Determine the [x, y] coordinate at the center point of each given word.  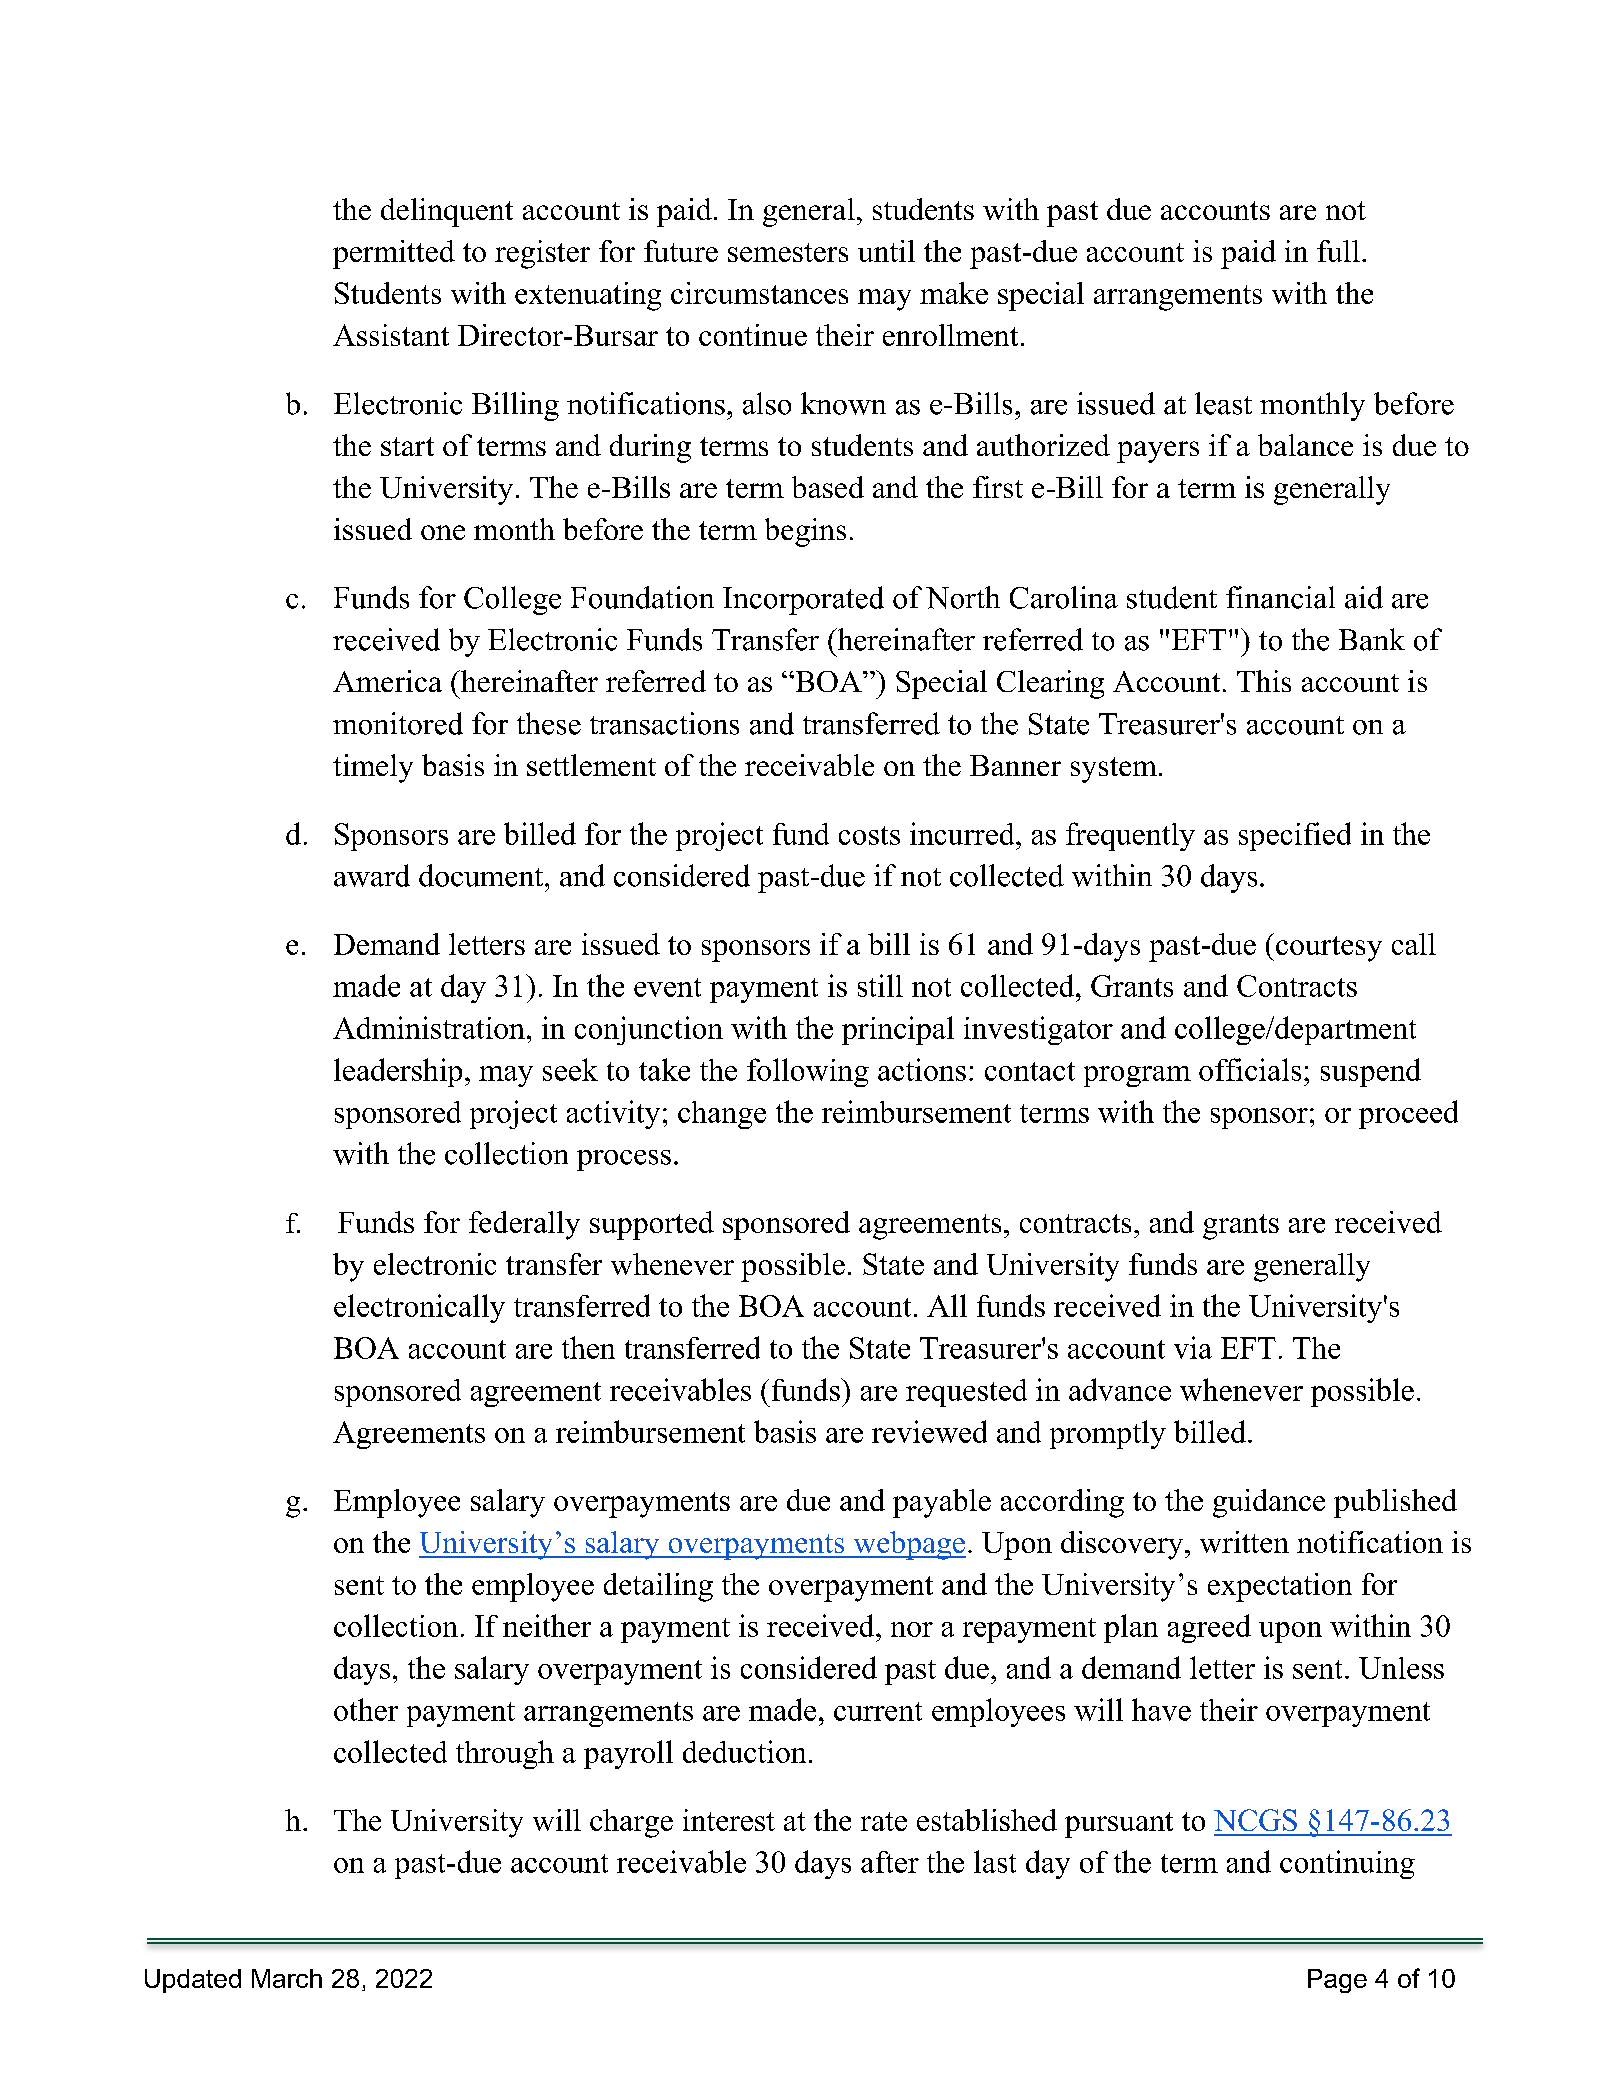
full [1338, 251]
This [1264, 681]
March [287, 1978]
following [808, 1072]
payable [942, 1503]
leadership [398, 1072]
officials [1250, 1069]
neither [547, 1625]
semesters [788, 252]
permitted [394, 254]
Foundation [642, 597]
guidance [1269, 1503]
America [387, 681]
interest [729, 1820]
